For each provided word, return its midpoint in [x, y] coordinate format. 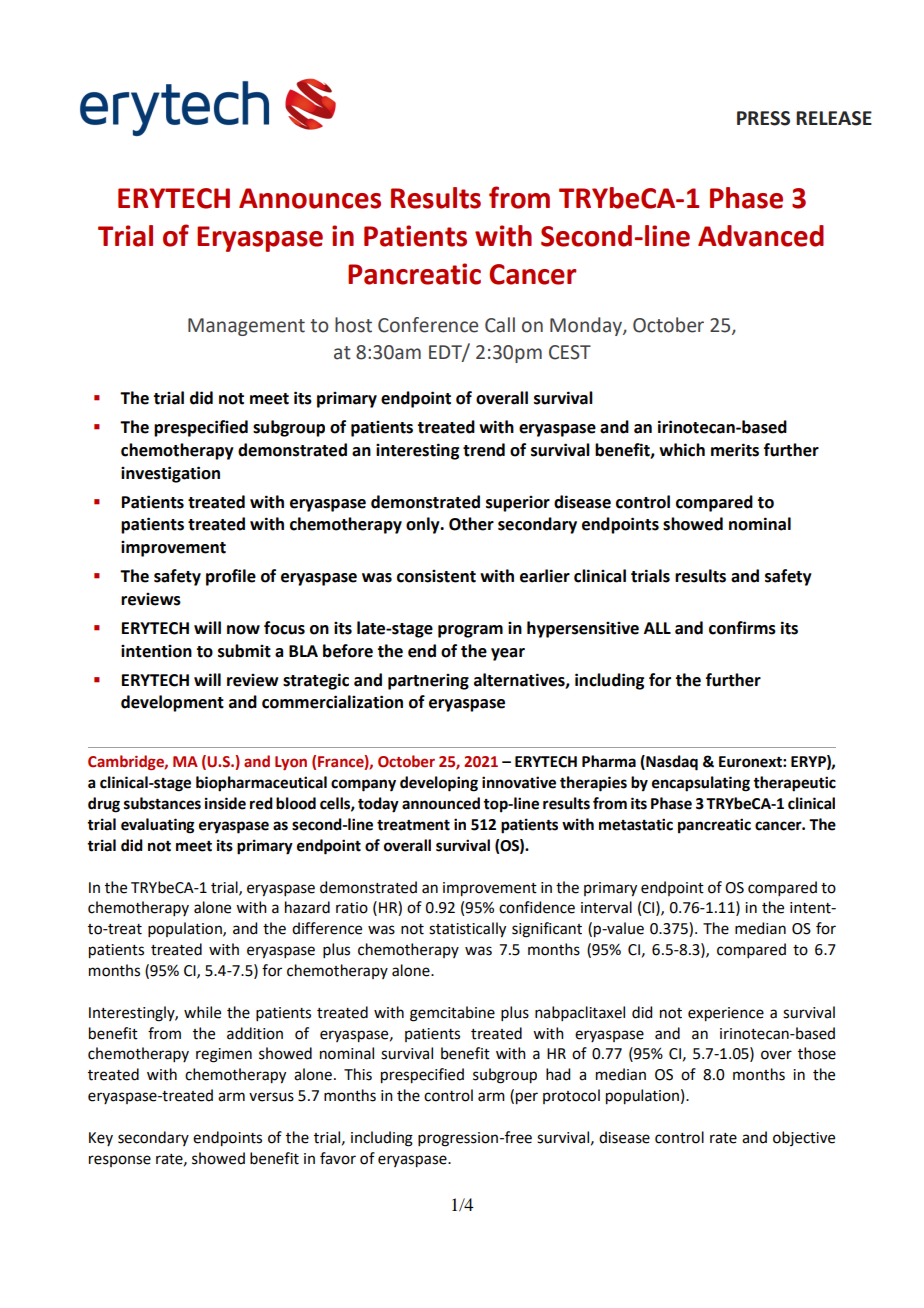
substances [162, 803]
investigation [170, 474]
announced [441, 803]
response [120, 1161]
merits [735, 450]
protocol [571, 1096]
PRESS [763, 118]
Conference [428, 325]
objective [804, 1138]
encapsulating [701, 784]
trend [484, 450]
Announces [310, 198]
